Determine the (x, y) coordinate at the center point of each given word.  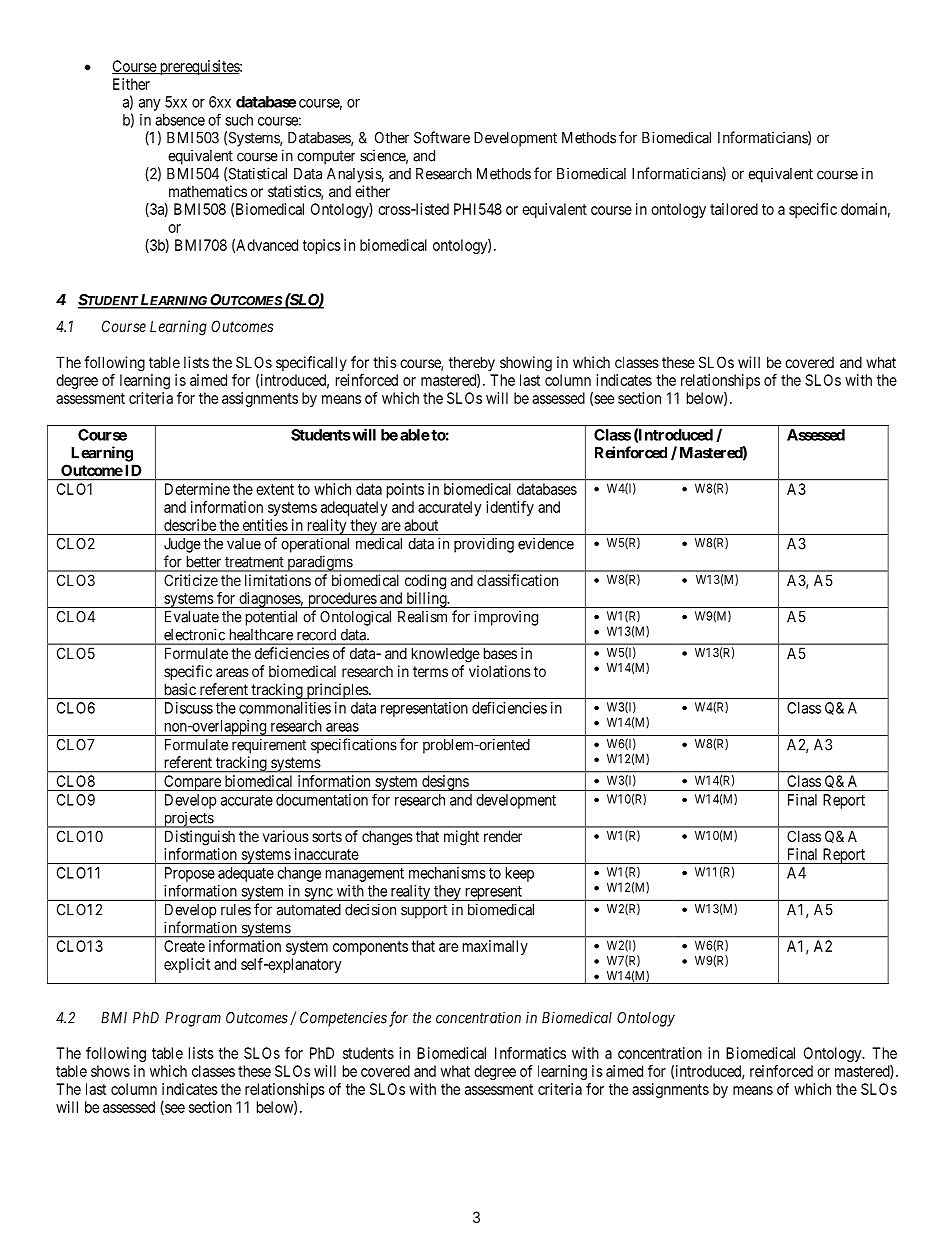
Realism (422, 616)
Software (442, 137)
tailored (734, 209)
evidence (546, 543)
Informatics (530, 1053)
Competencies (343, 1019)
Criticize (191, 580)
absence (180, 120)
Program (193, 1019)
